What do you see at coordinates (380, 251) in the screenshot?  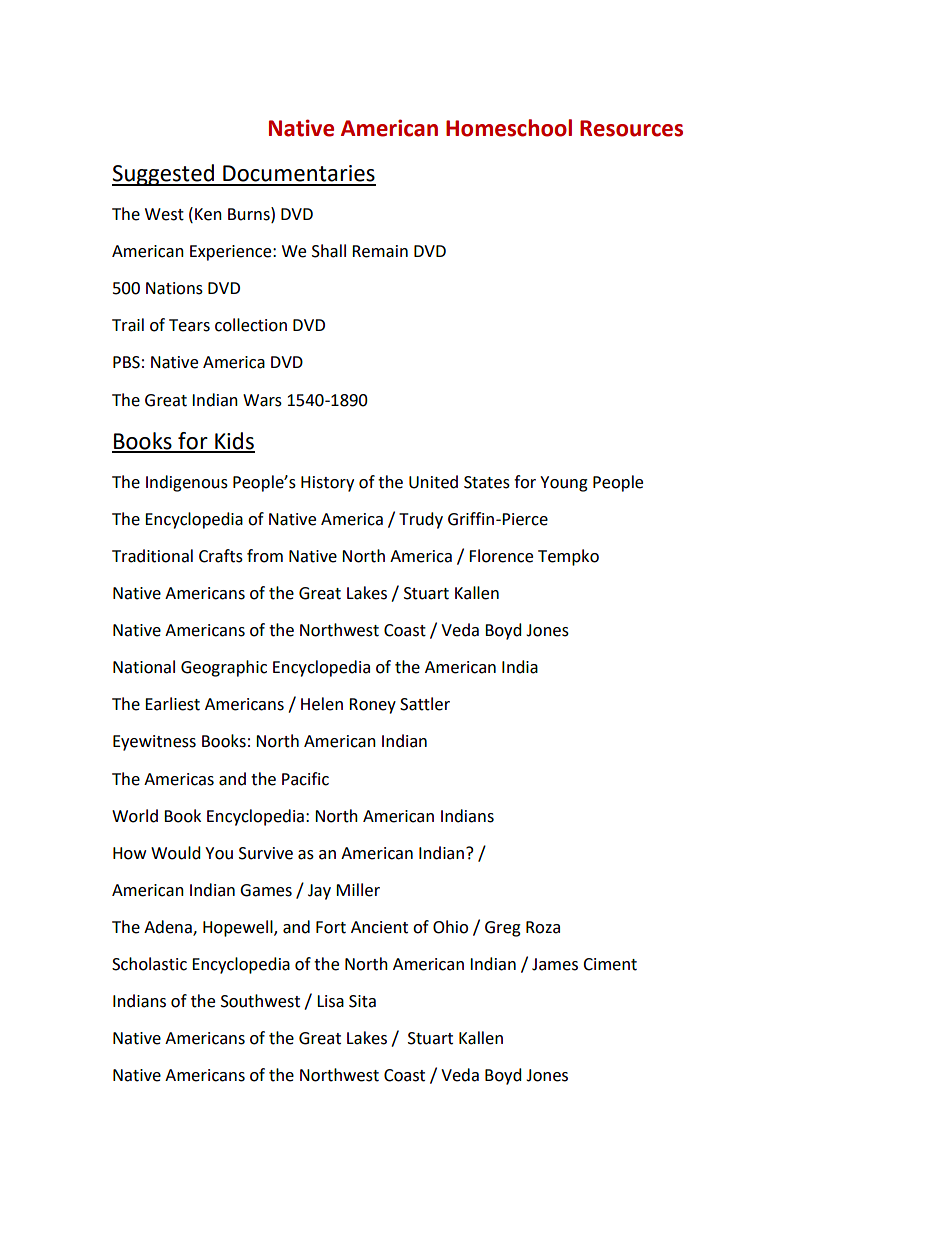 I see `Remain` at bounding box center [380, 251].
